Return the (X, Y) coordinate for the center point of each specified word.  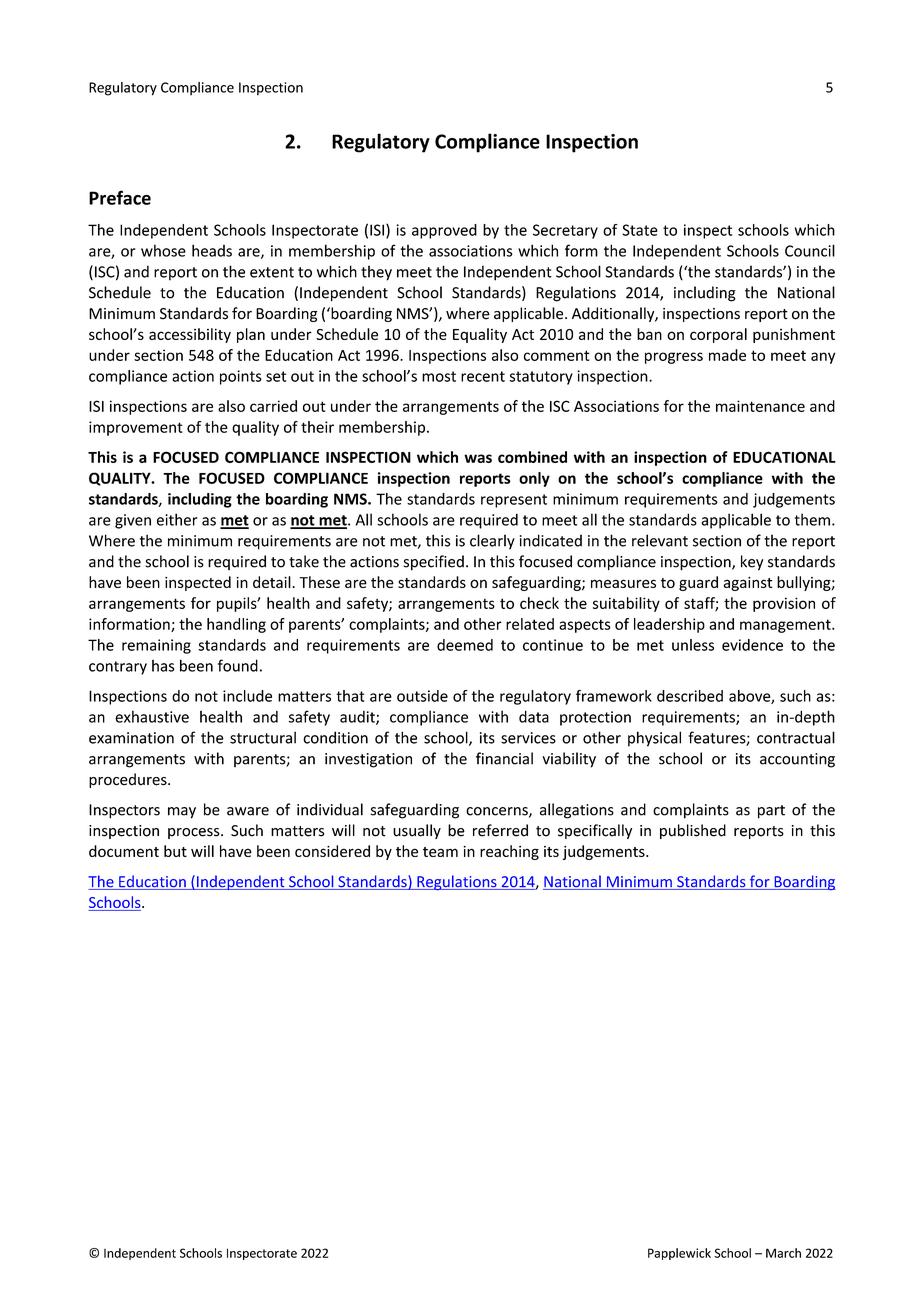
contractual (796, 737)
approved (444, 231)
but (175, 851)
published (693, 831)
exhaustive (152, 716)
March (783, 1253)
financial (504, 758)
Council (810, 250)
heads (212, 250)
